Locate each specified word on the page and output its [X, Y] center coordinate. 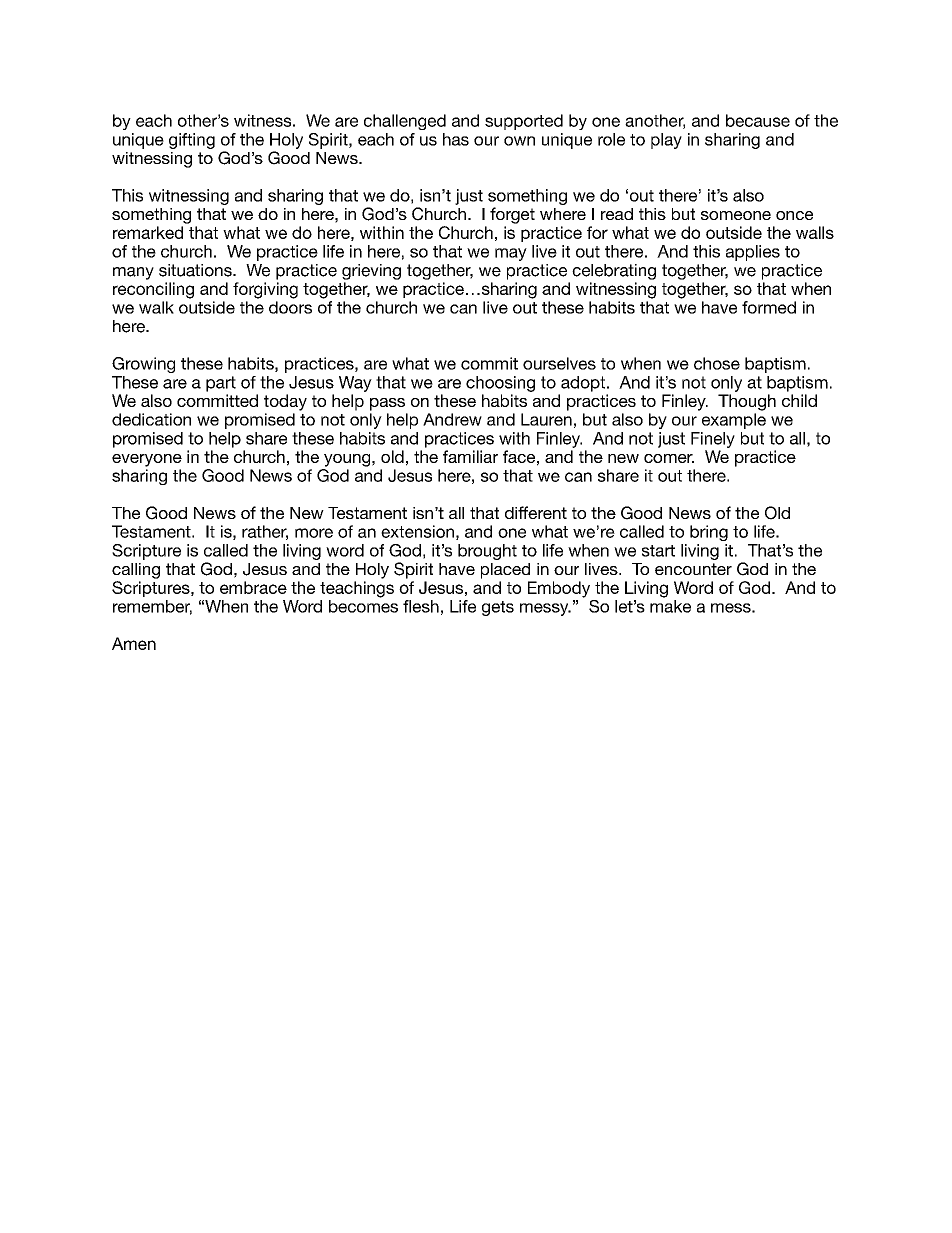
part [221, 384]
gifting [192, 141]
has [456, 139]
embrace [253, 587]
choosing [500, 384]
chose [717, 363]
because [758, 120]
